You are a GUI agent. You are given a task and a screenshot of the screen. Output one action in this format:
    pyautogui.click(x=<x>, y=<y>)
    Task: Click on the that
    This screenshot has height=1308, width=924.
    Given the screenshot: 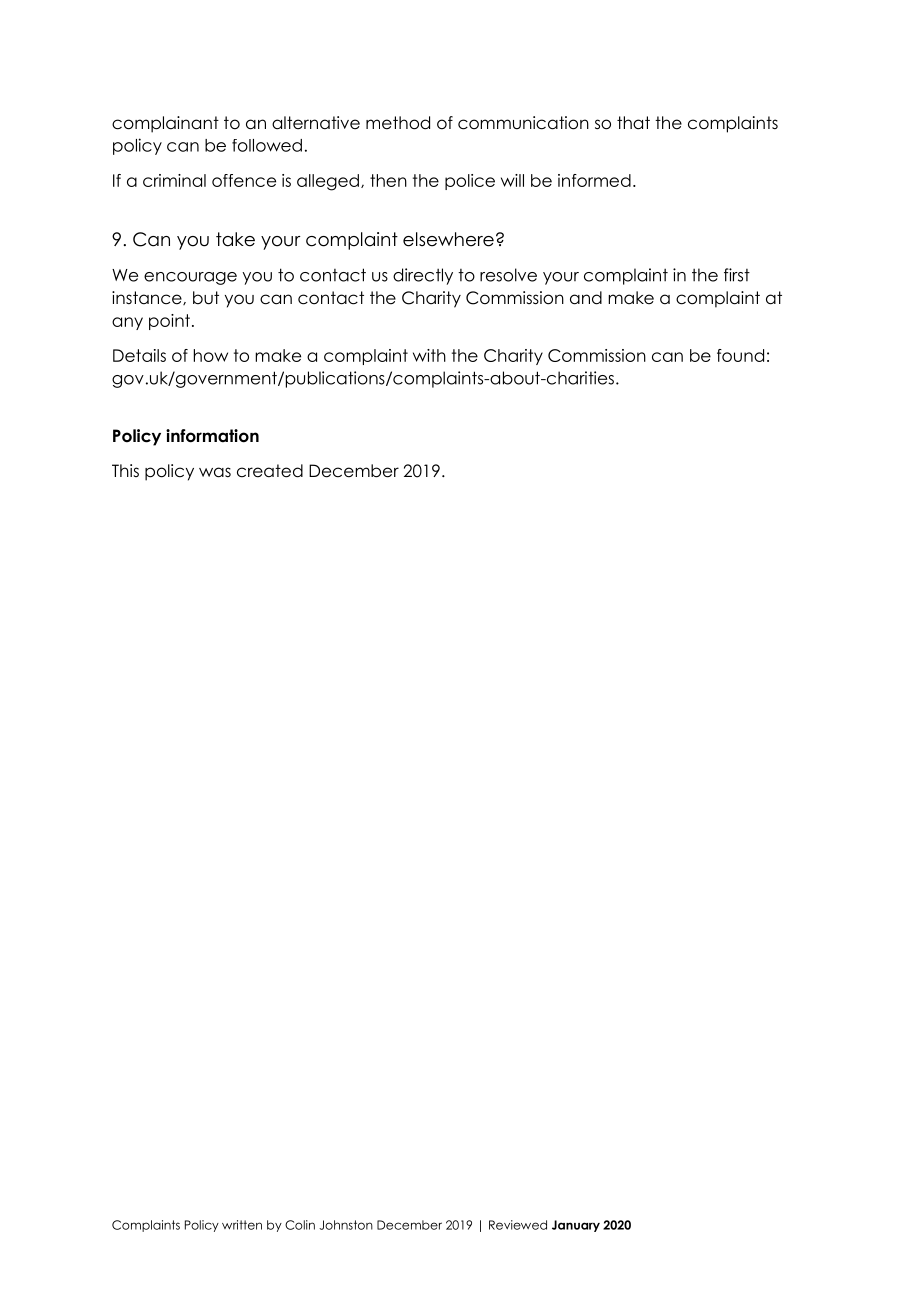 What is the action you would take?
    pyautogui.click(x=633, y=123)
